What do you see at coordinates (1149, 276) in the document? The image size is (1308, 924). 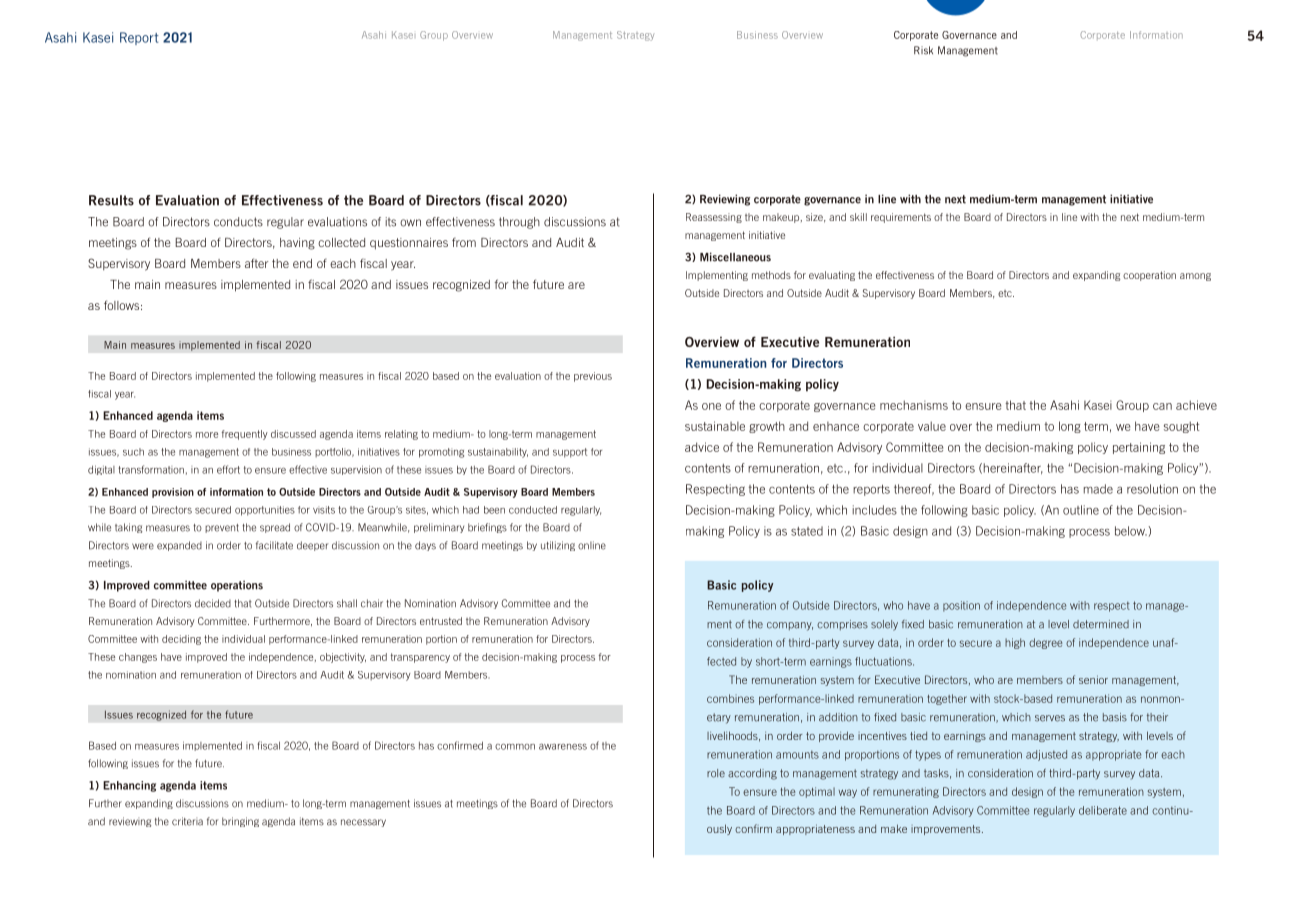 I see `cooperation` at bounding box center [1149, 276].
